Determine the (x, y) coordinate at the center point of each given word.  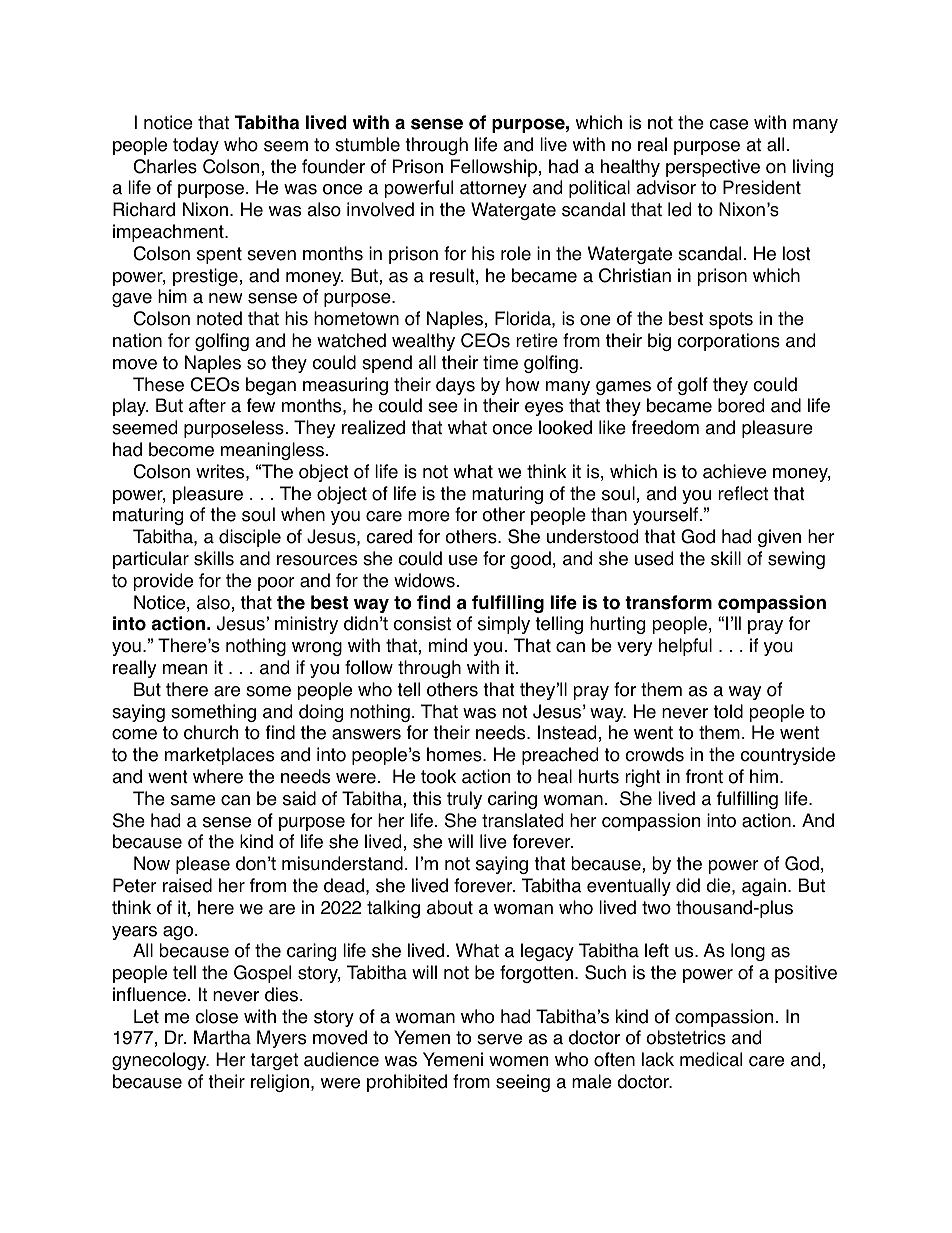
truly (464, 800)
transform (668, 602)
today (196, 146)
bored (741, 405)
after (207, 405)
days (455, 386)
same (193, 800)
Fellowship (494, 168)
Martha (222, 1037)
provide (163, 582)
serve (499, 1039)
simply (504, 625)
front (704, 776)
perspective (713, 168)
